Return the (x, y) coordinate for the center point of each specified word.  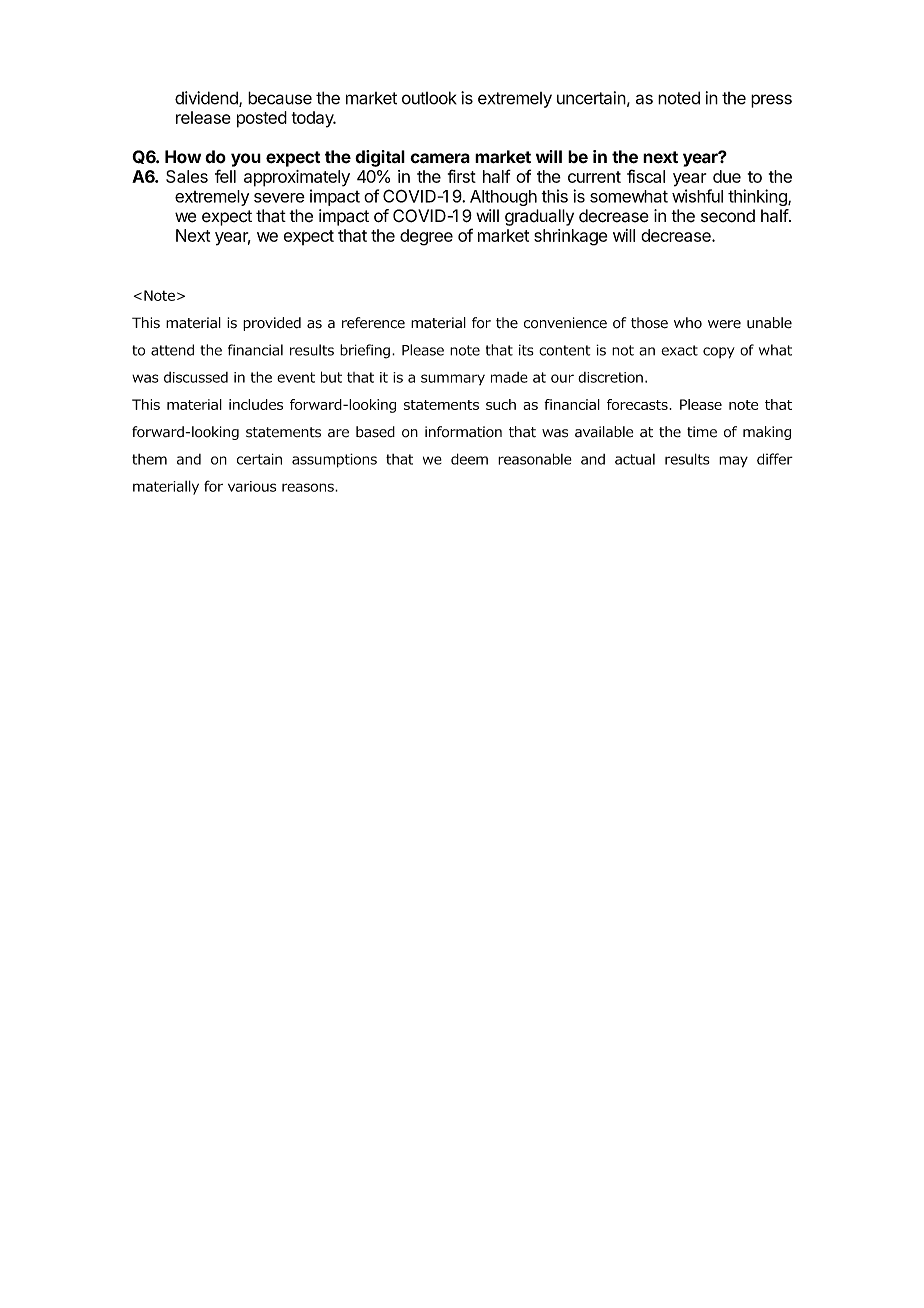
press (771, 101)
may (733, 462)
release (203, 117)
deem (469, 459)
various (252, 486)
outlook (429, 98)
